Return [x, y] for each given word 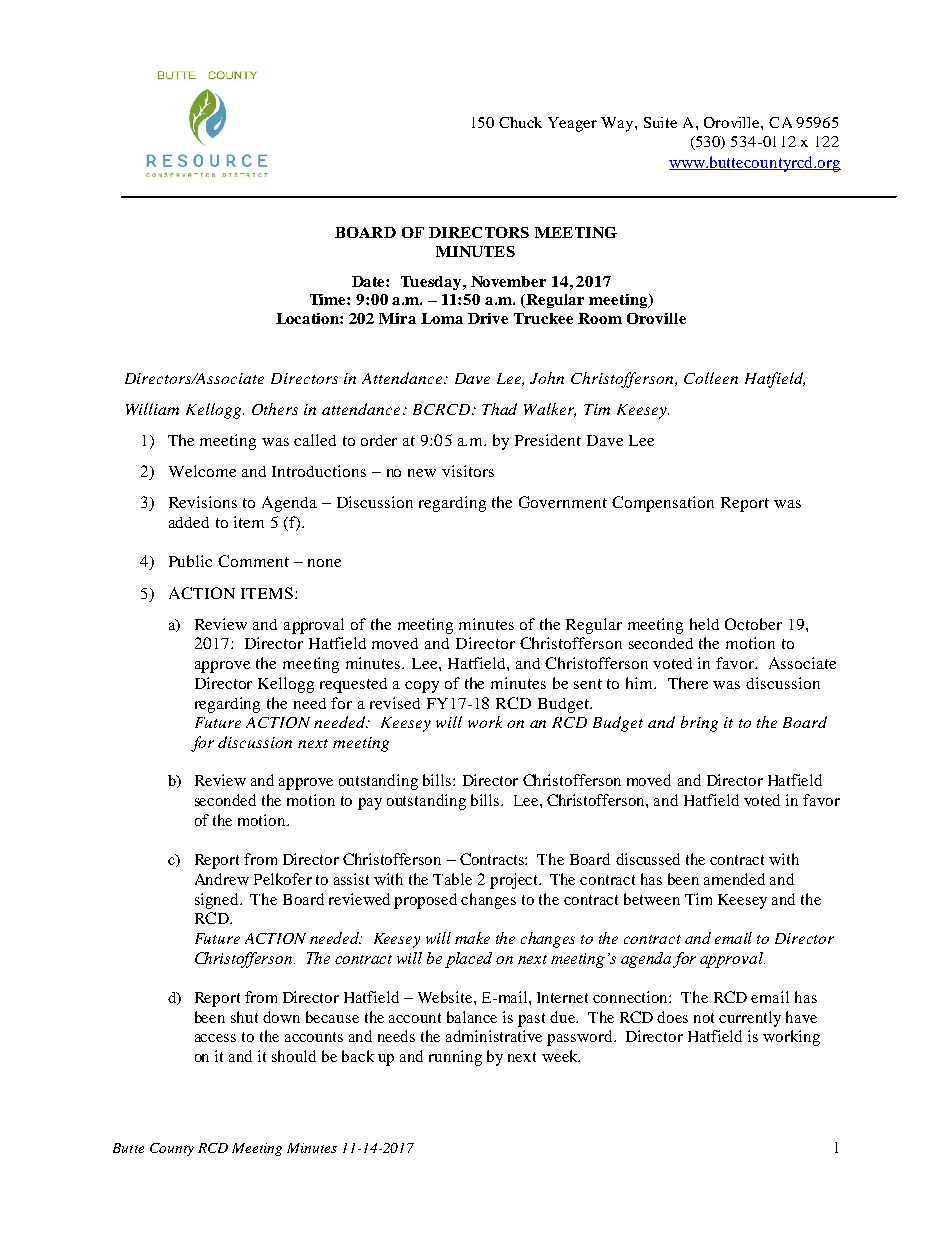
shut [244, 1017]
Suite [660, 122]
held [704, 624]
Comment [253, 561]
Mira [397, 318]
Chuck [520, 122]
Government [563, 502]
